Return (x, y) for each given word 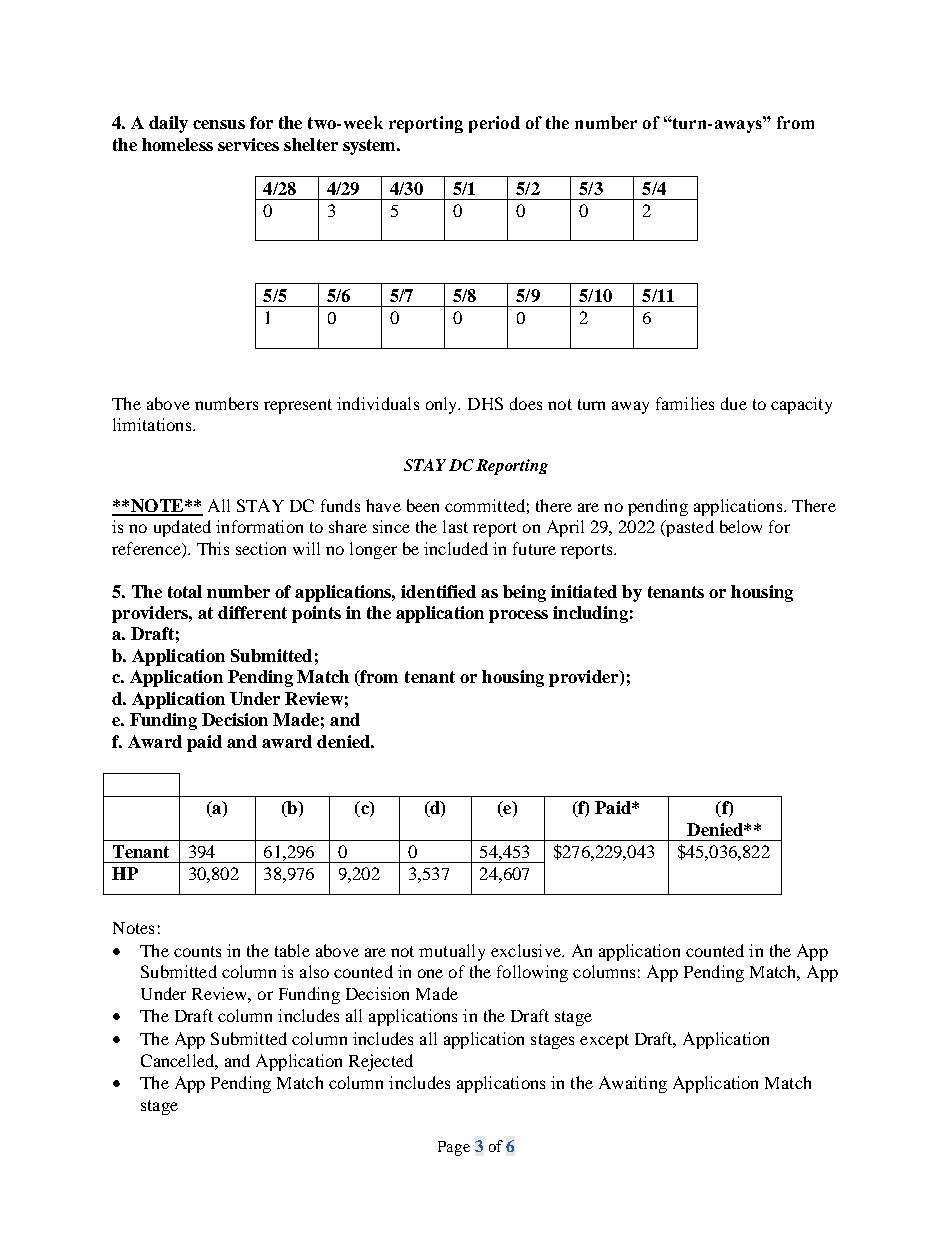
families (685, 403)
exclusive (527, 950)
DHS (485, 403)
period (494, 124)
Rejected (381, 1062)
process (518, 616)
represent (298, 406)
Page (454, 1148)
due (734, 403)
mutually (452, 952)
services (248, 144)
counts (197, 951)
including (590, 614)
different (252, 612)
